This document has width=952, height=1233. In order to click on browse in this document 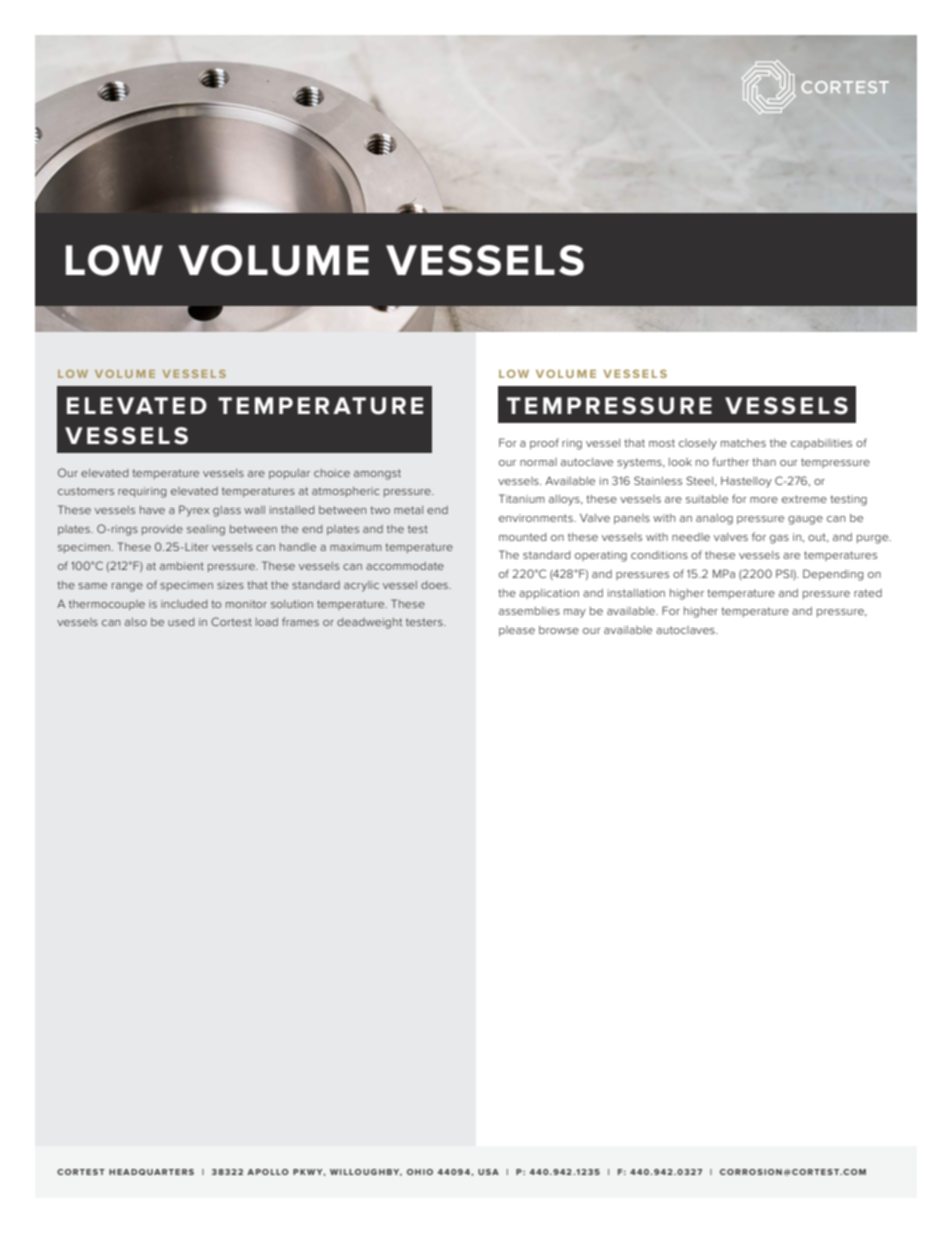, I will do `click(559, 630)`.
